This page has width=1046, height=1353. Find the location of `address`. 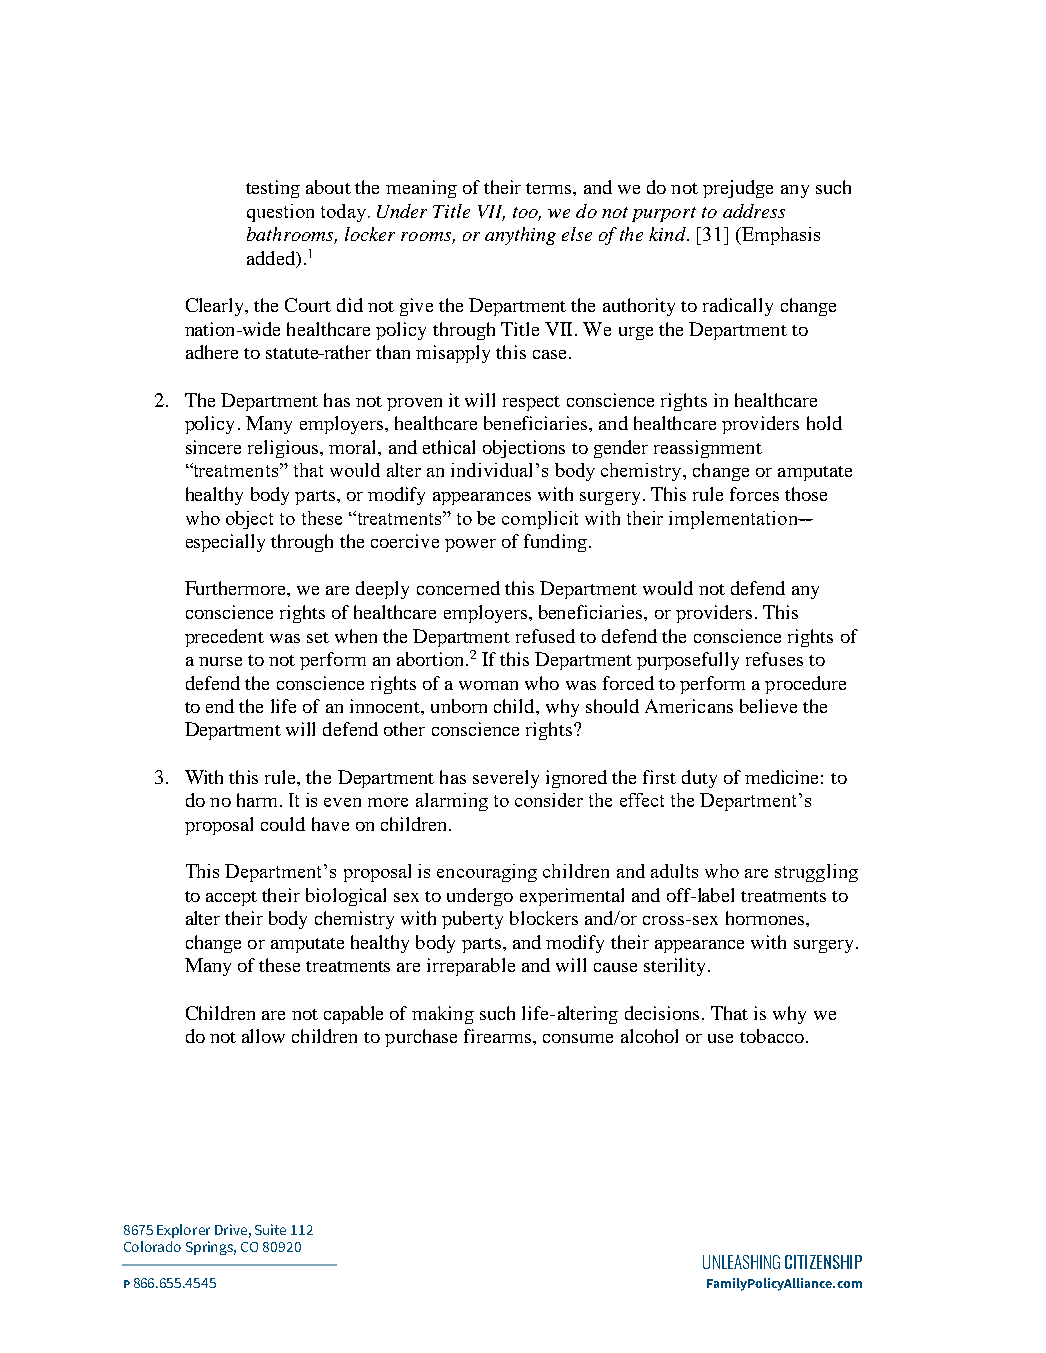

address is located at coordinates (754, 211).
